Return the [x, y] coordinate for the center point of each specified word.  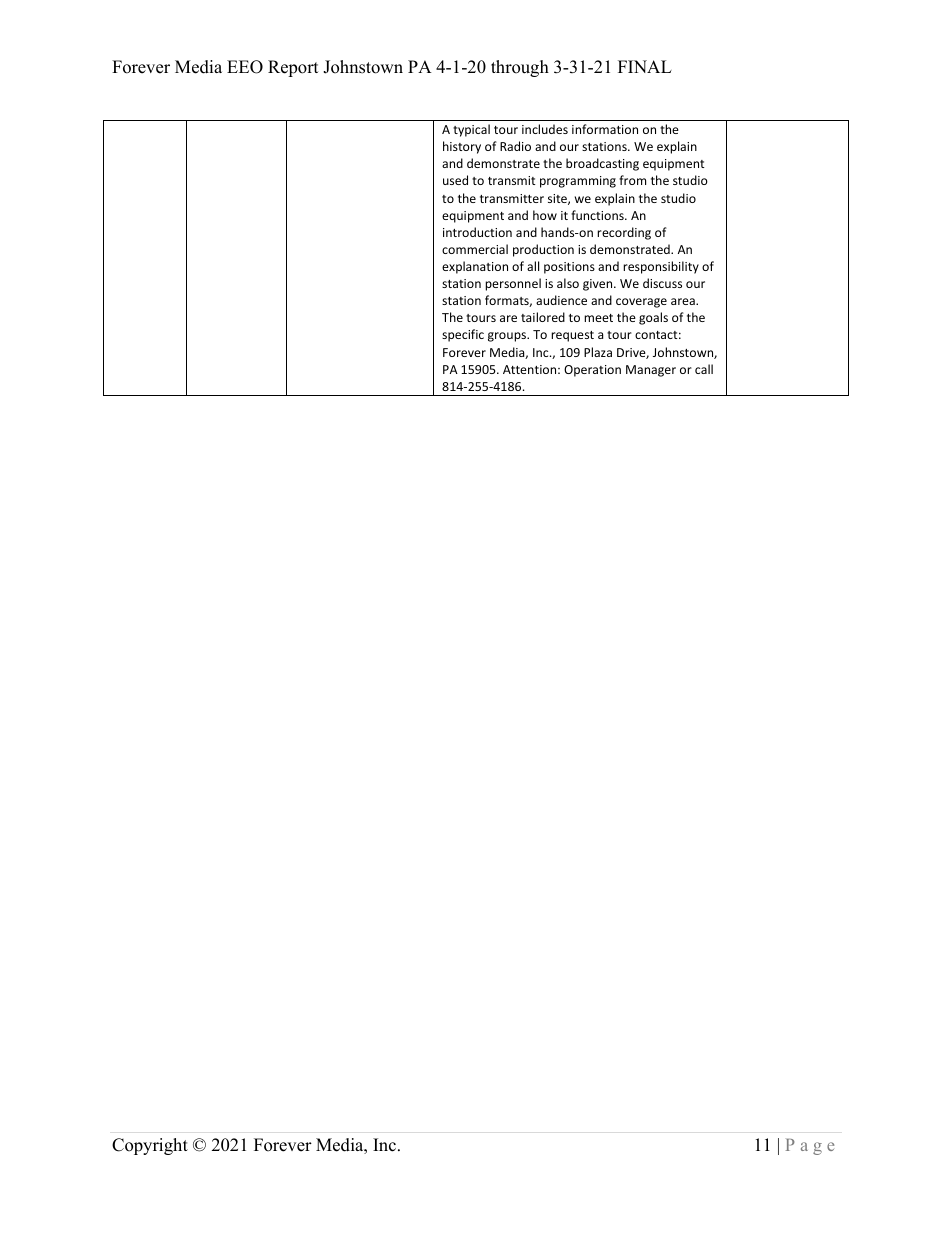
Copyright [150, 1146]
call [704, 369]
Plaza [598, 352]
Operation [592, 371]
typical [471, 130]
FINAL [645, 66]
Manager [651, 371]
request [572, 336]
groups [508, 337]
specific [463, 335]
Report [293, 68]
